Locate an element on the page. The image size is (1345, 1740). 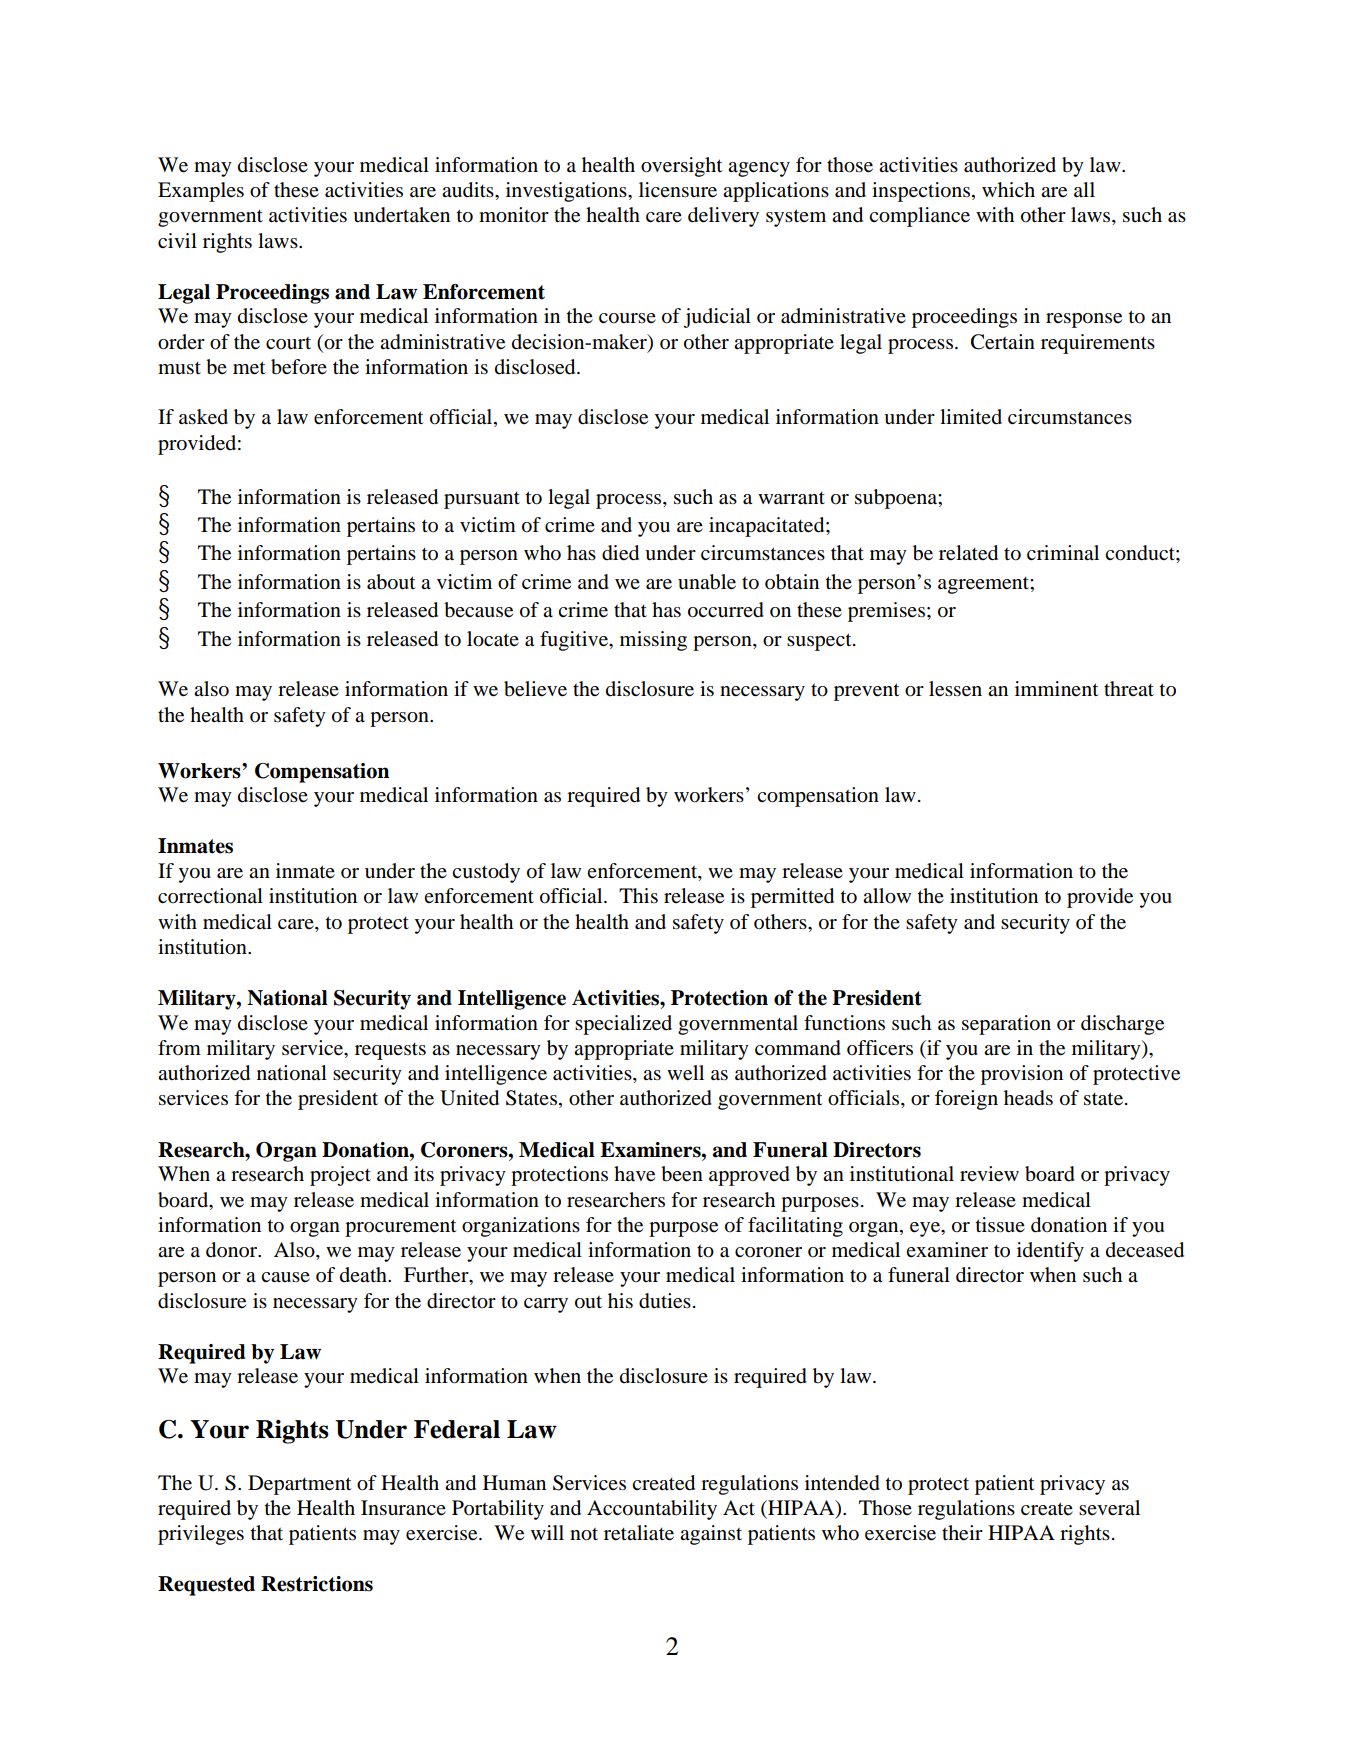
about is located at coordinates (391, 582).
